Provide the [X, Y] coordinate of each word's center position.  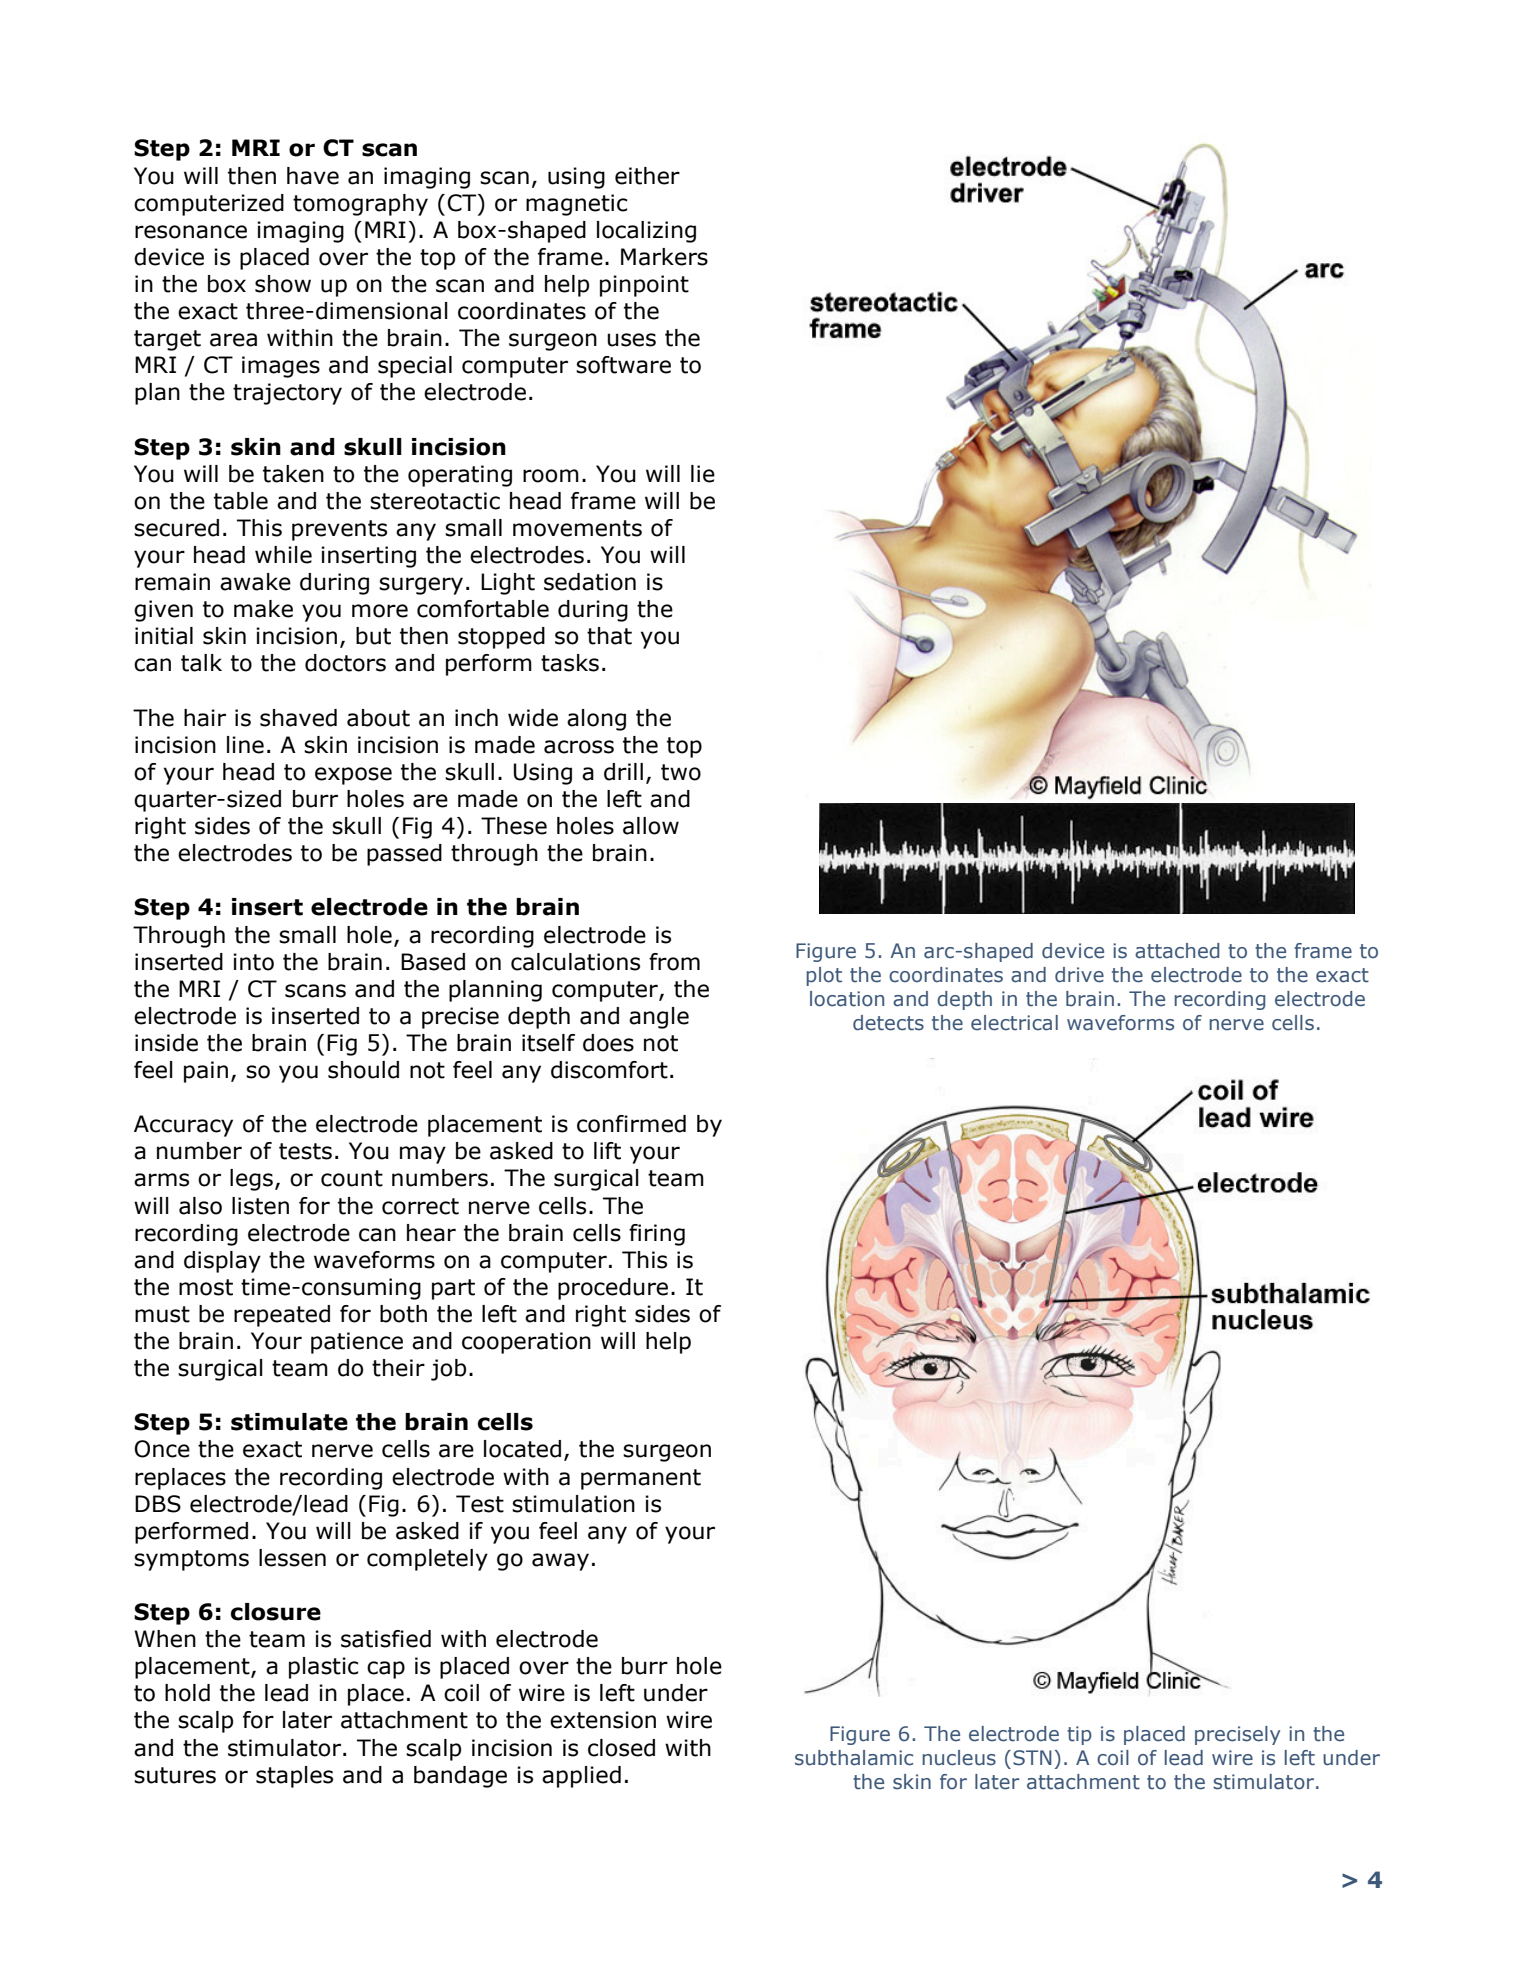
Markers [664, 257]
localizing [646, 232]
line [245, 745]
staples [294, 1777]
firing [657, 1235]
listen [260, 1206]
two [681, 772]
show [283, 284]
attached [1177, 951]
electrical [1014, 1023]
